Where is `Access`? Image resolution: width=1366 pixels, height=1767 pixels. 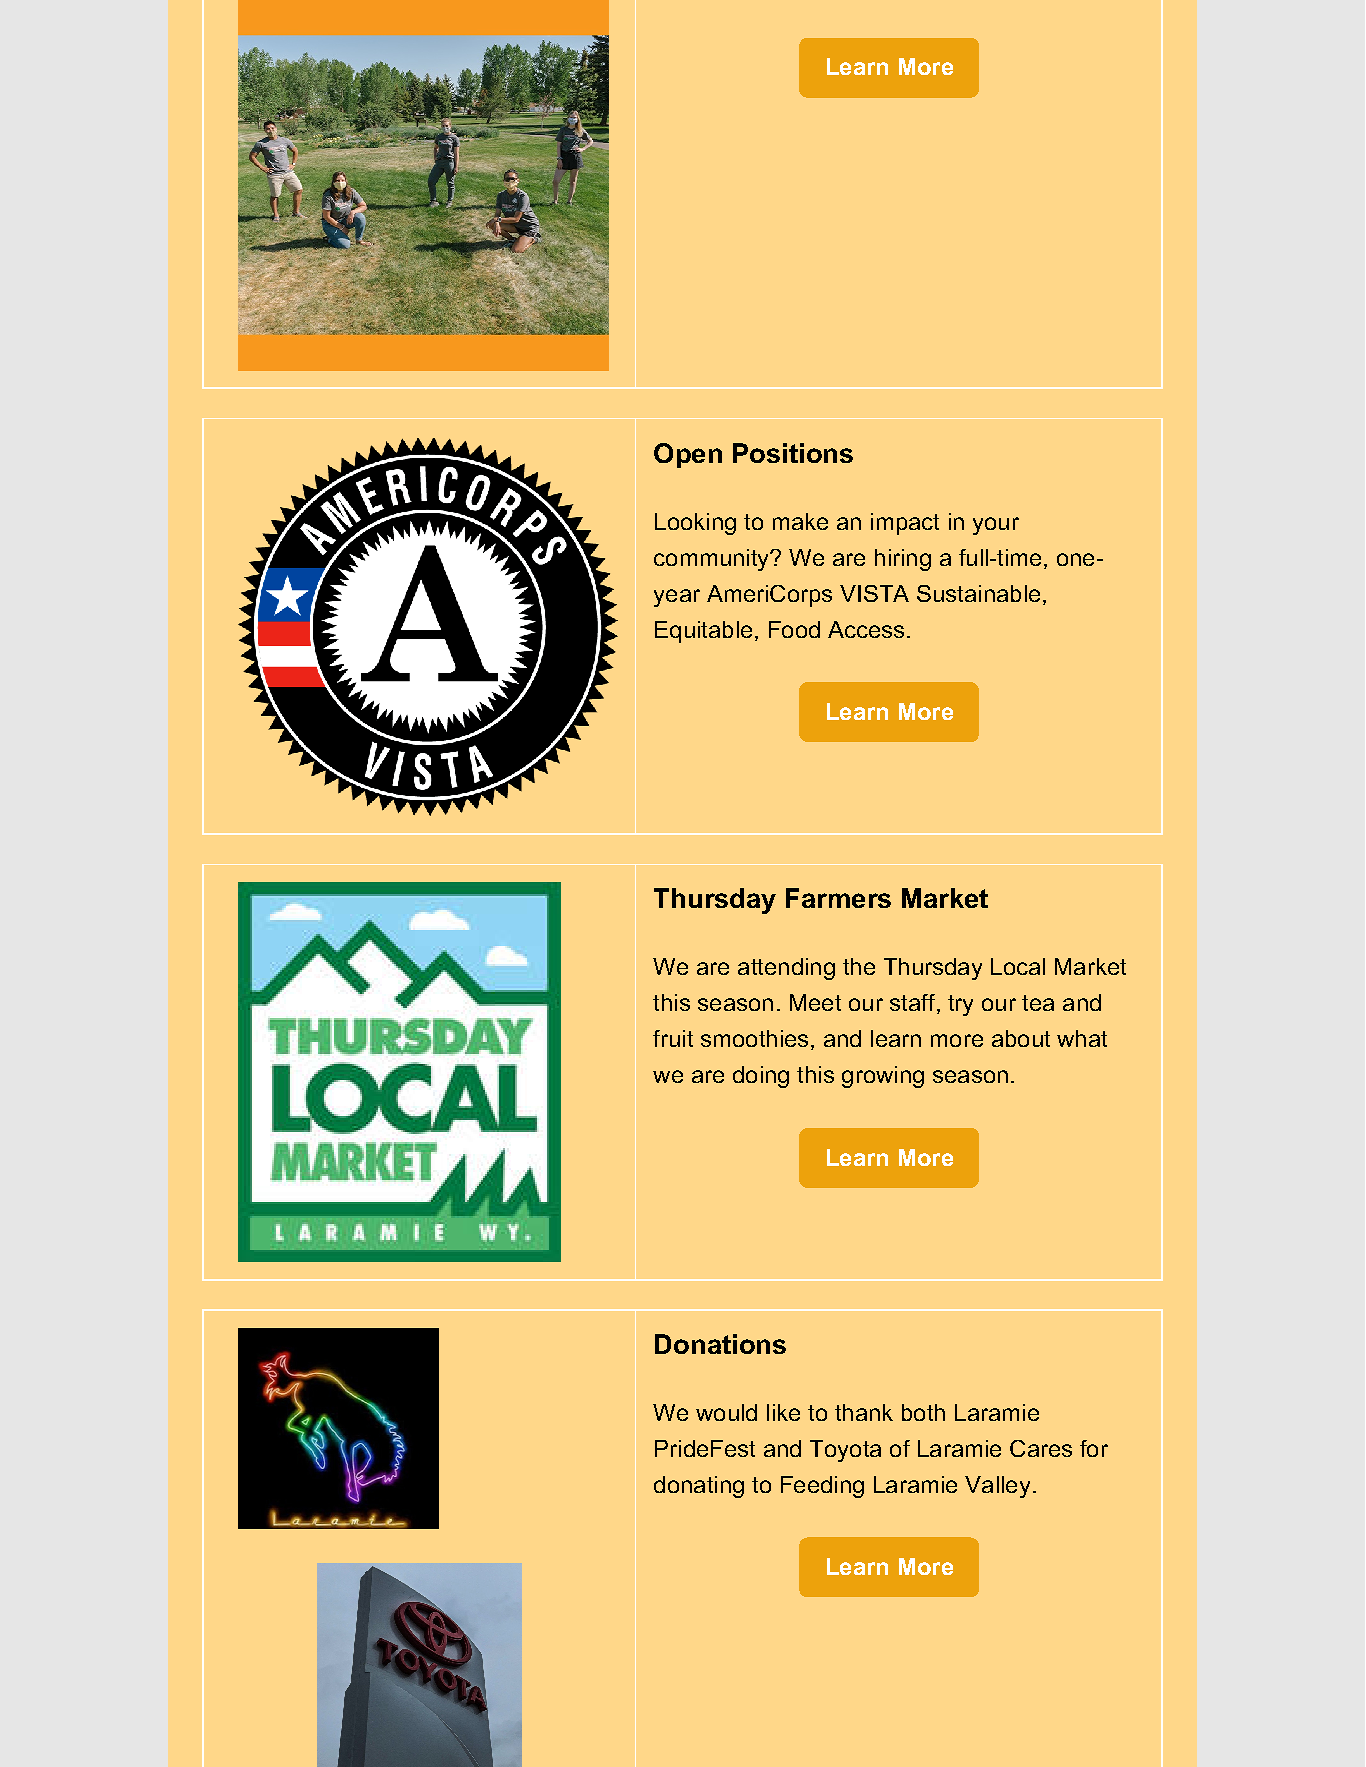
Access is located at coordinates (866, 629).
